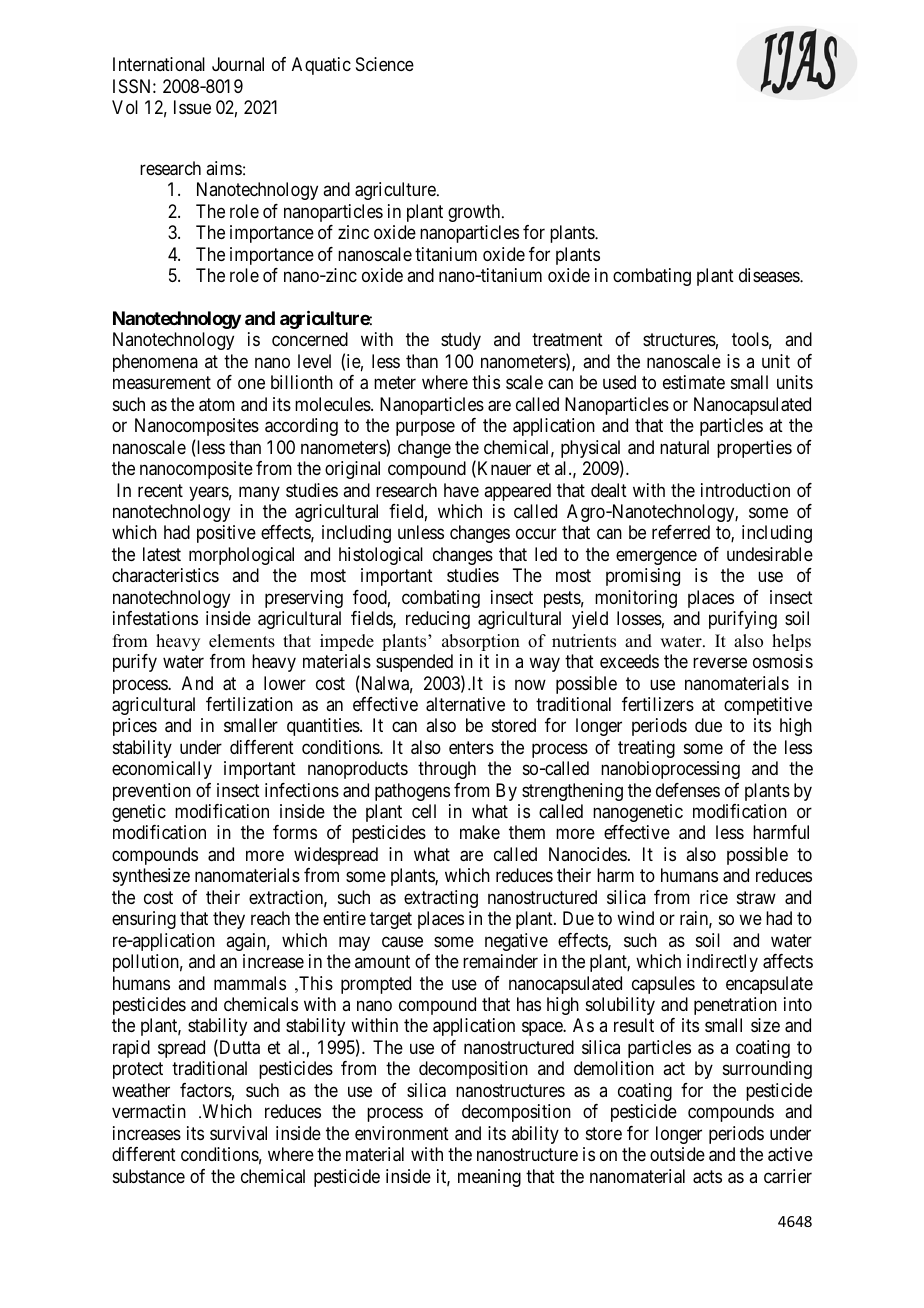 This page has height=1308, width=924. What do you see at coordinates (438, 620) in the page?
I see `reducing` at bounding box center [438, 620].
